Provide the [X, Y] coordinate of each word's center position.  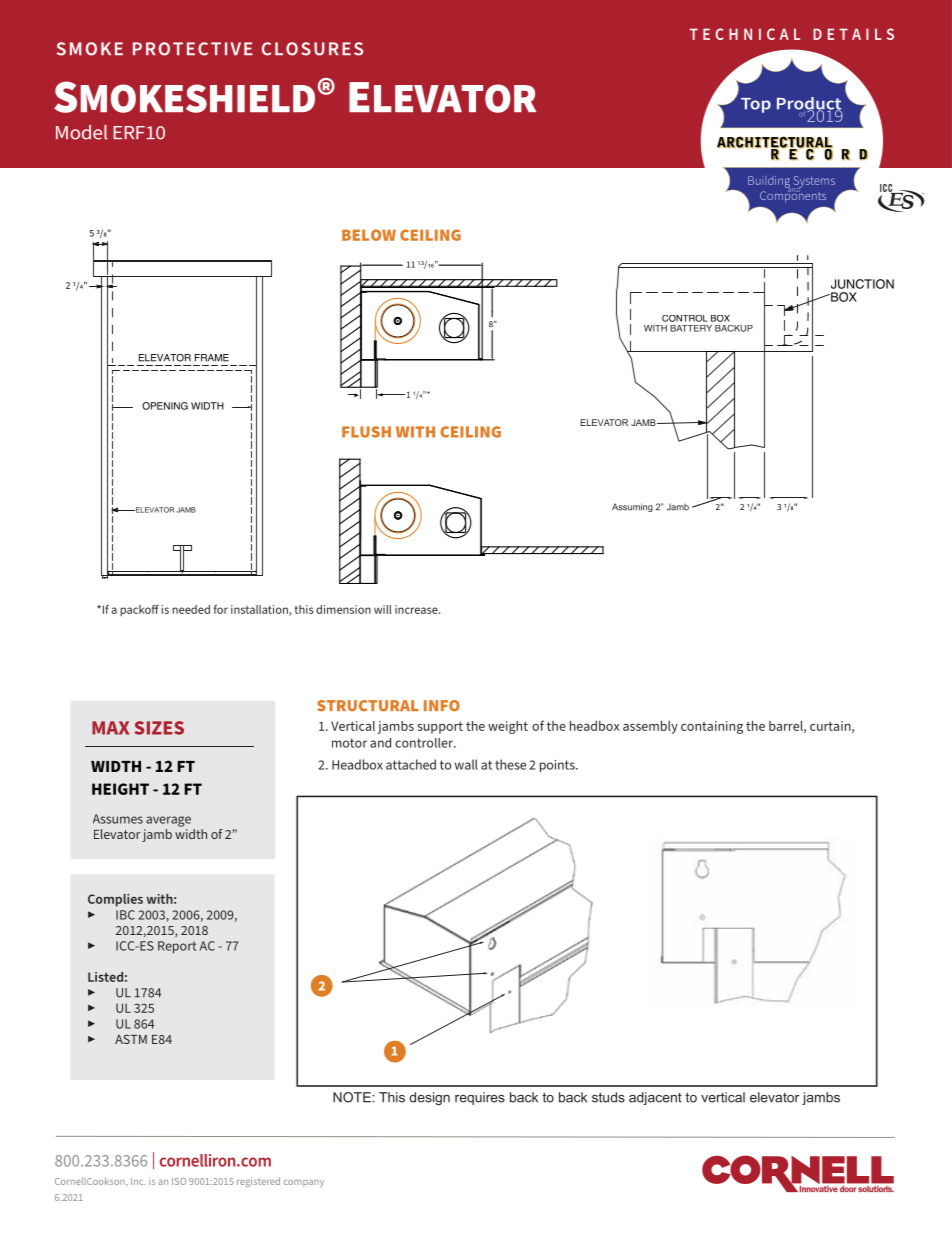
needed [191, 609]
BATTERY [691, 328]
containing [712, 727]
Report [177, 947]
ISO [179, 1181]
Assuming [632, 507]
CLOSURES [312, 49]
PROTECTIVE [193, 49]
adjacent [655, 1098]
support [440, 728]
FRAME [212, 358]
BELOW [369, 235]
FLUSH [366, 432]
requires [480, 1098]
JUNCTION [862, 284]
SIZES [159, 728]
